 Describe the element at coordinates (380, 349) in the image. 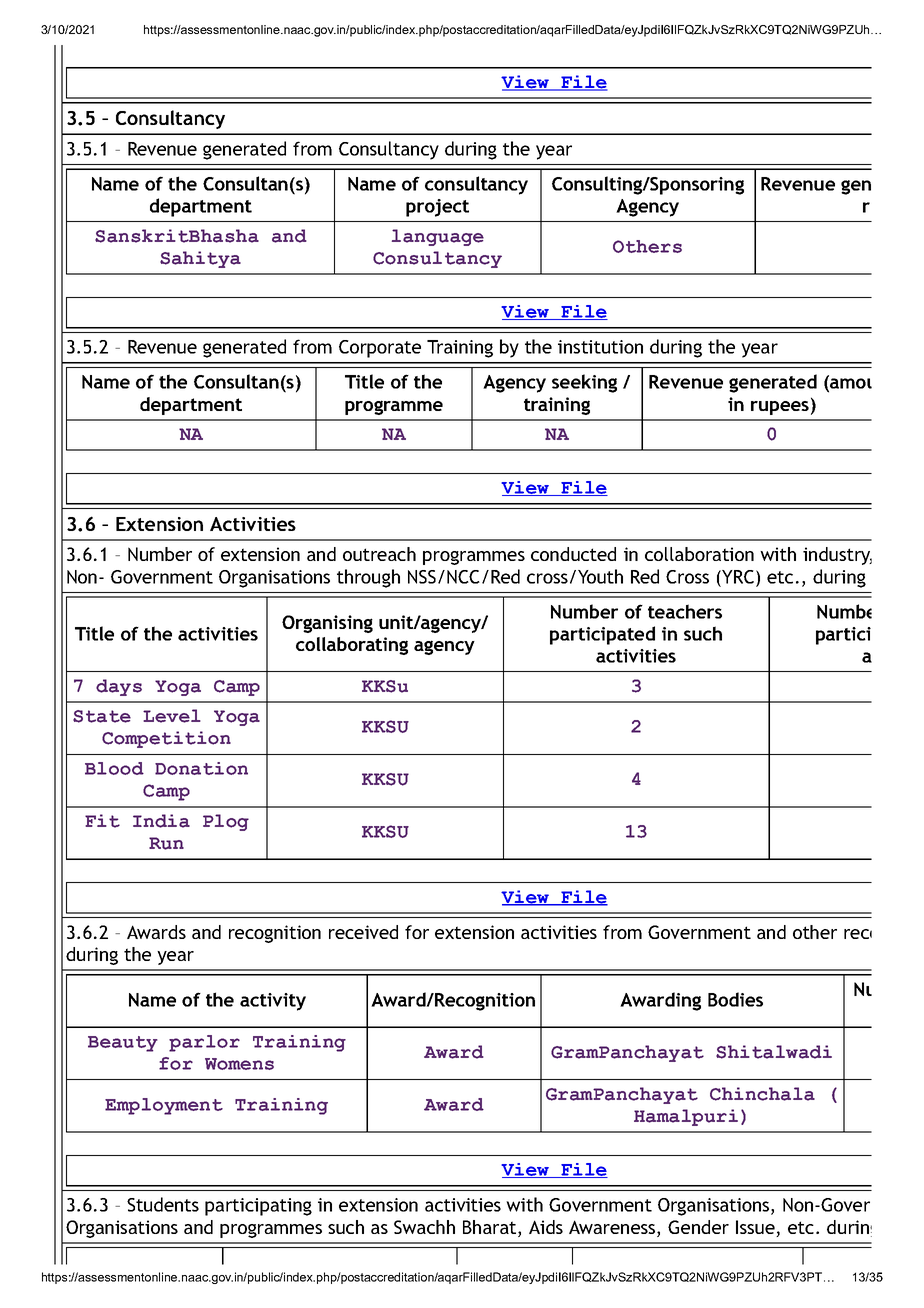

I see `Corporate` at that location.
